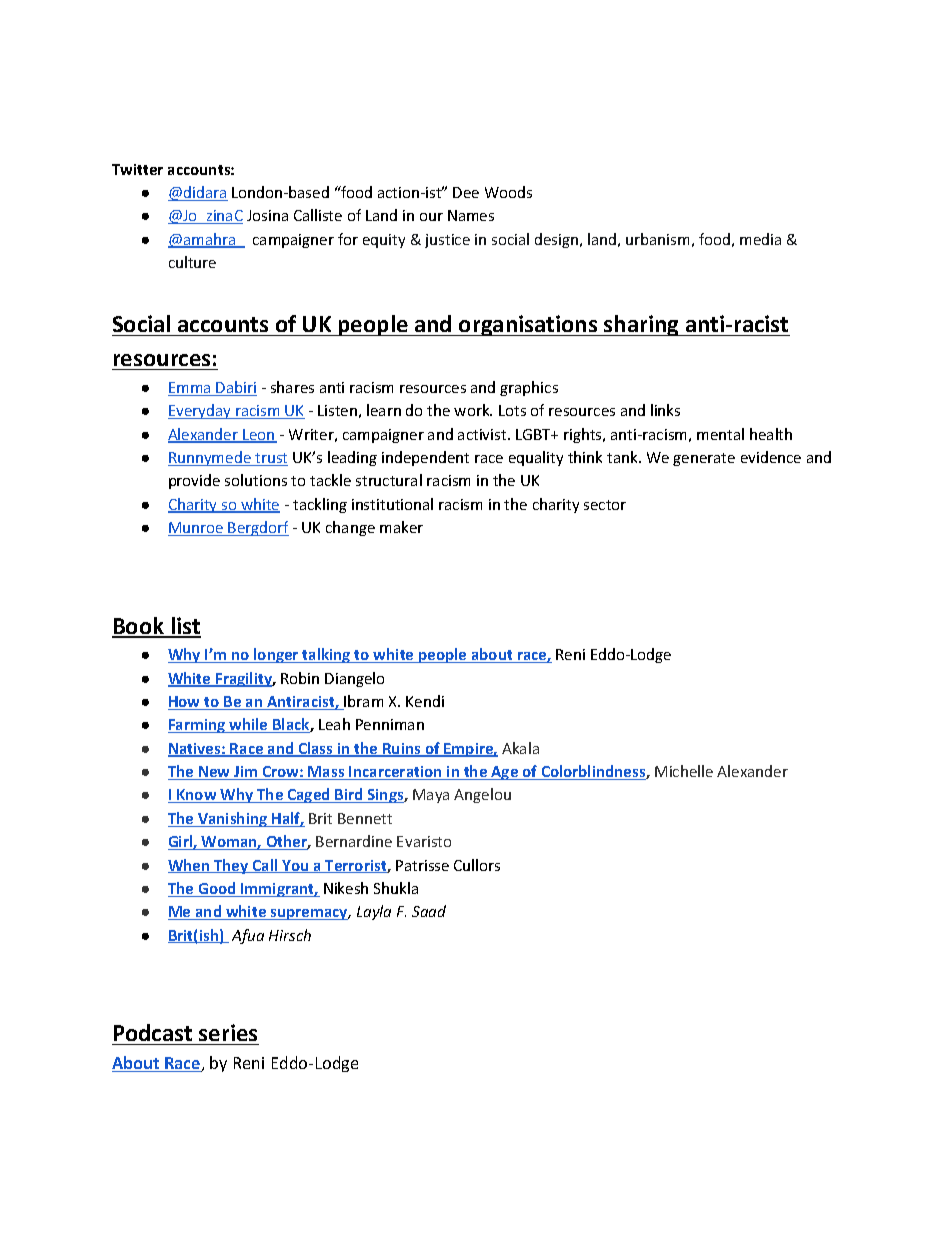  Describe the element at coordinates (425, 458) in the screenshot. I see `independent` at that location.
